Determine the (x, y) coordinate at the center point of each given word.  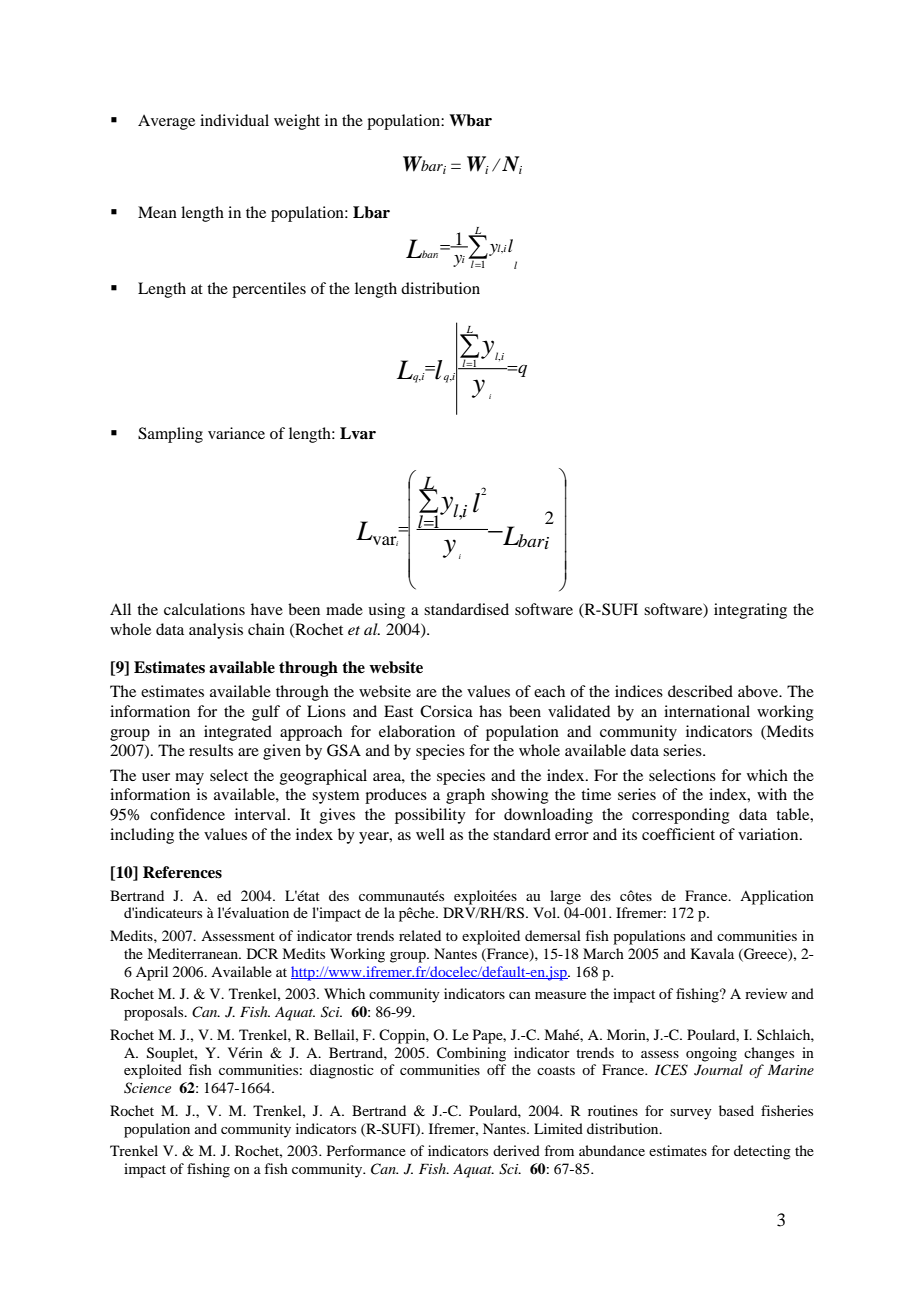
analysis (216, 631)
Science (147, 1088)
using (386, 611)
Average (166, 122)
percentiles (269, 290)
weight (297, 122)
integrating (750, 611)
